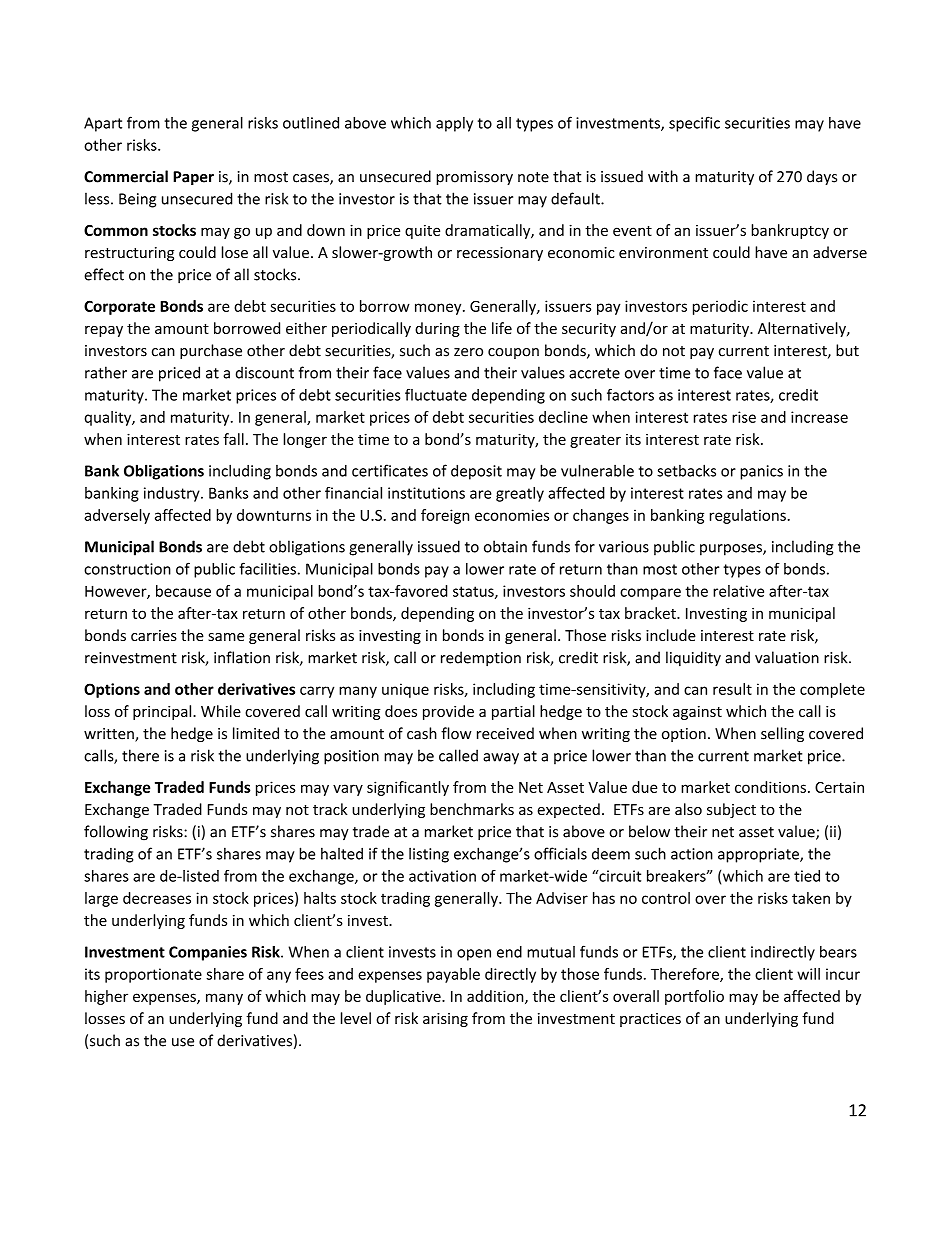 The height and width of the page is (1233, 952). What do you see at coordinates (472, 809) in the page?
I see `benchmarks` at bounding box center [472, 809].
